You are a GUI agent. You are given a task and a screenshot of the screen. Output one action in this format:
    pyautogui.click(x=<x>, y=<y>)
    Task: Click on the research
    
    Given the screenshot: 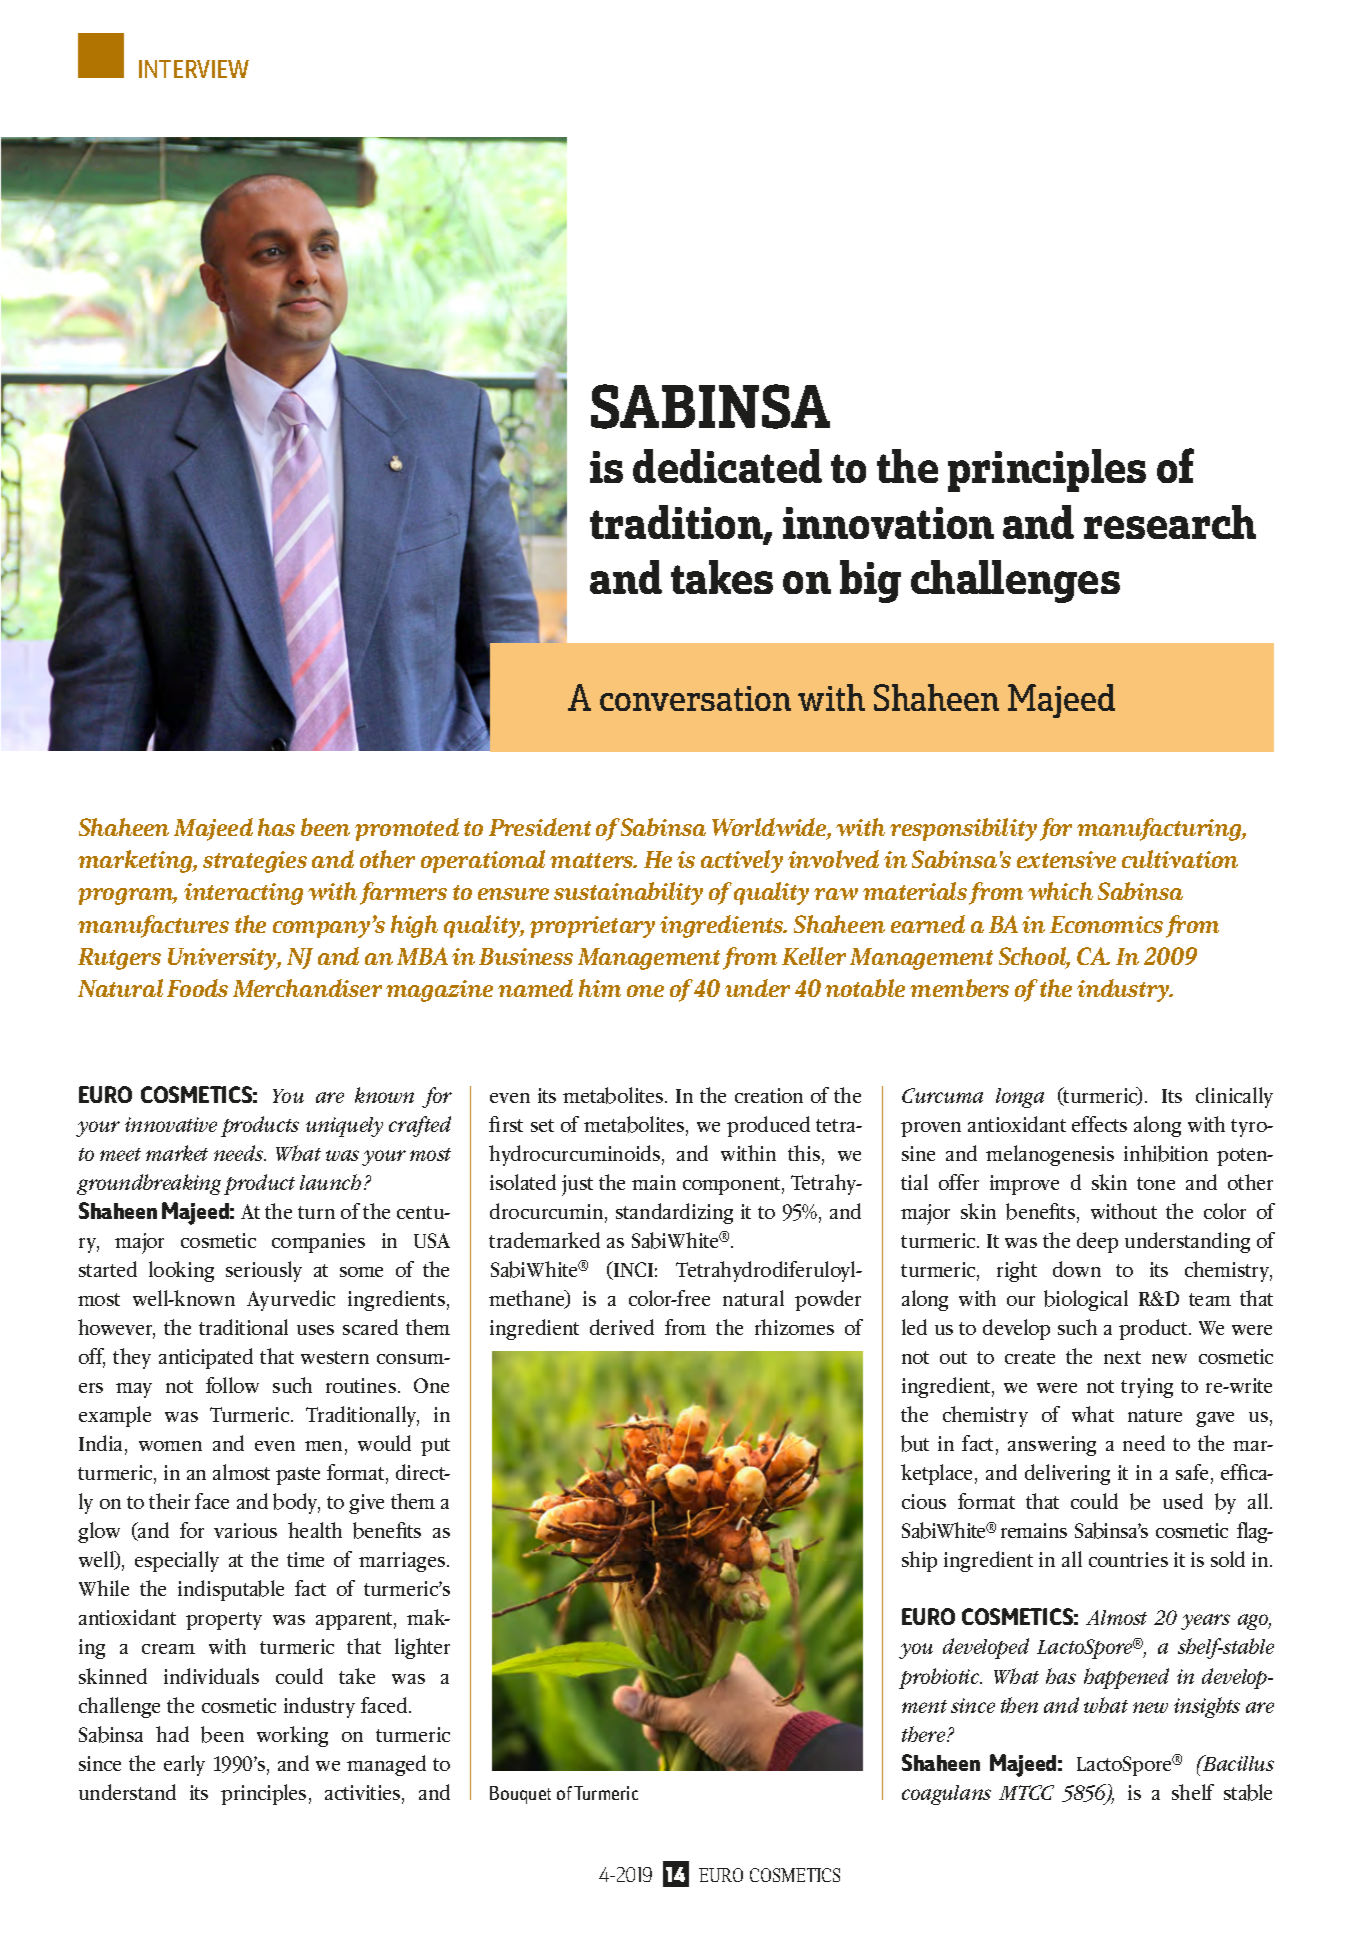 What is the action you would take?
    pyautogui.click(x=1170, y=522)
